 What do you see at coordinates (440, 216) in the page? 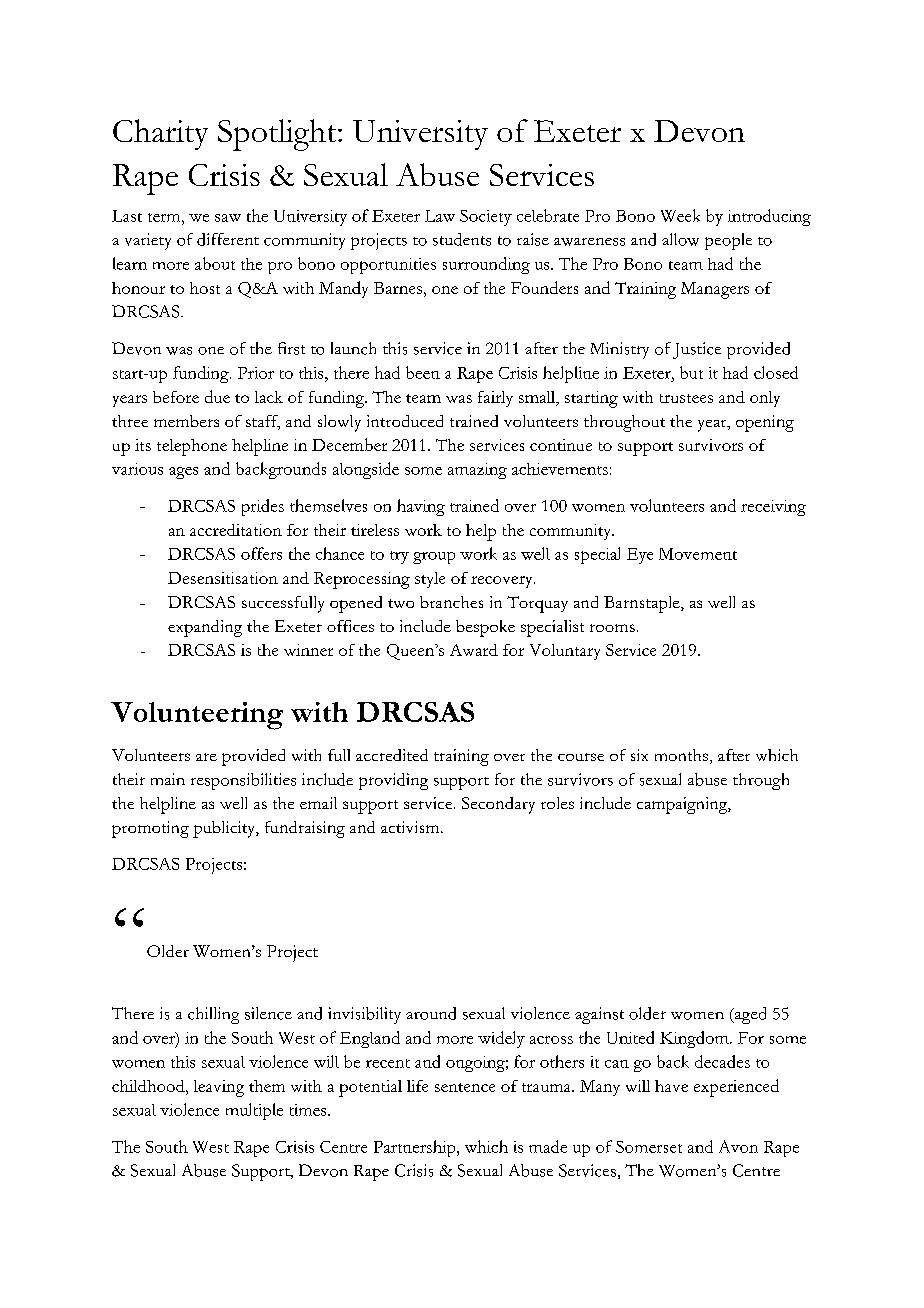
I see `Law` at bounding box center [440, 216].
